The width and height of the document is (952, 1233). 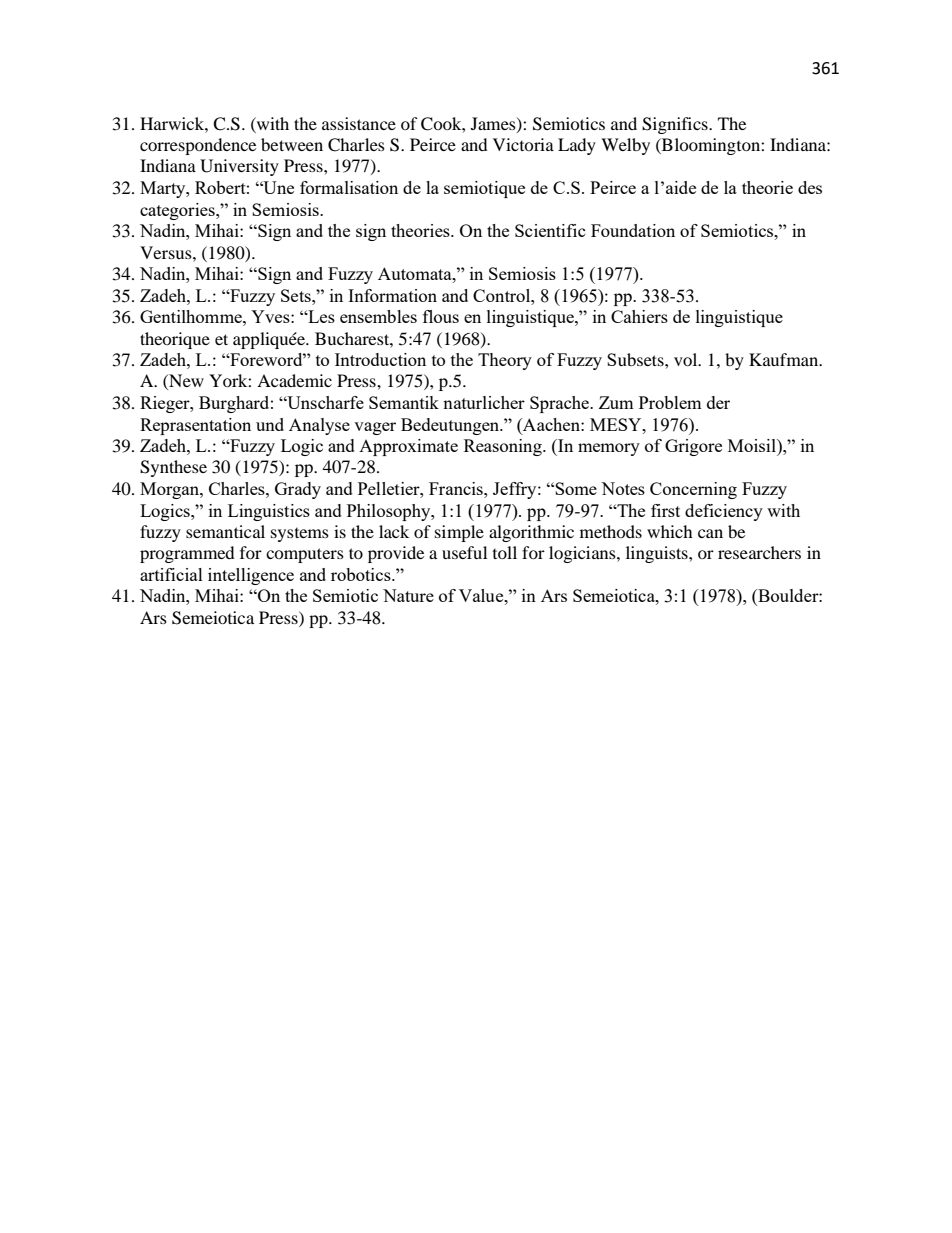 What do you see at coordinates (494, 124) in the document?
I see `James` at bounding box center [494, 124].
